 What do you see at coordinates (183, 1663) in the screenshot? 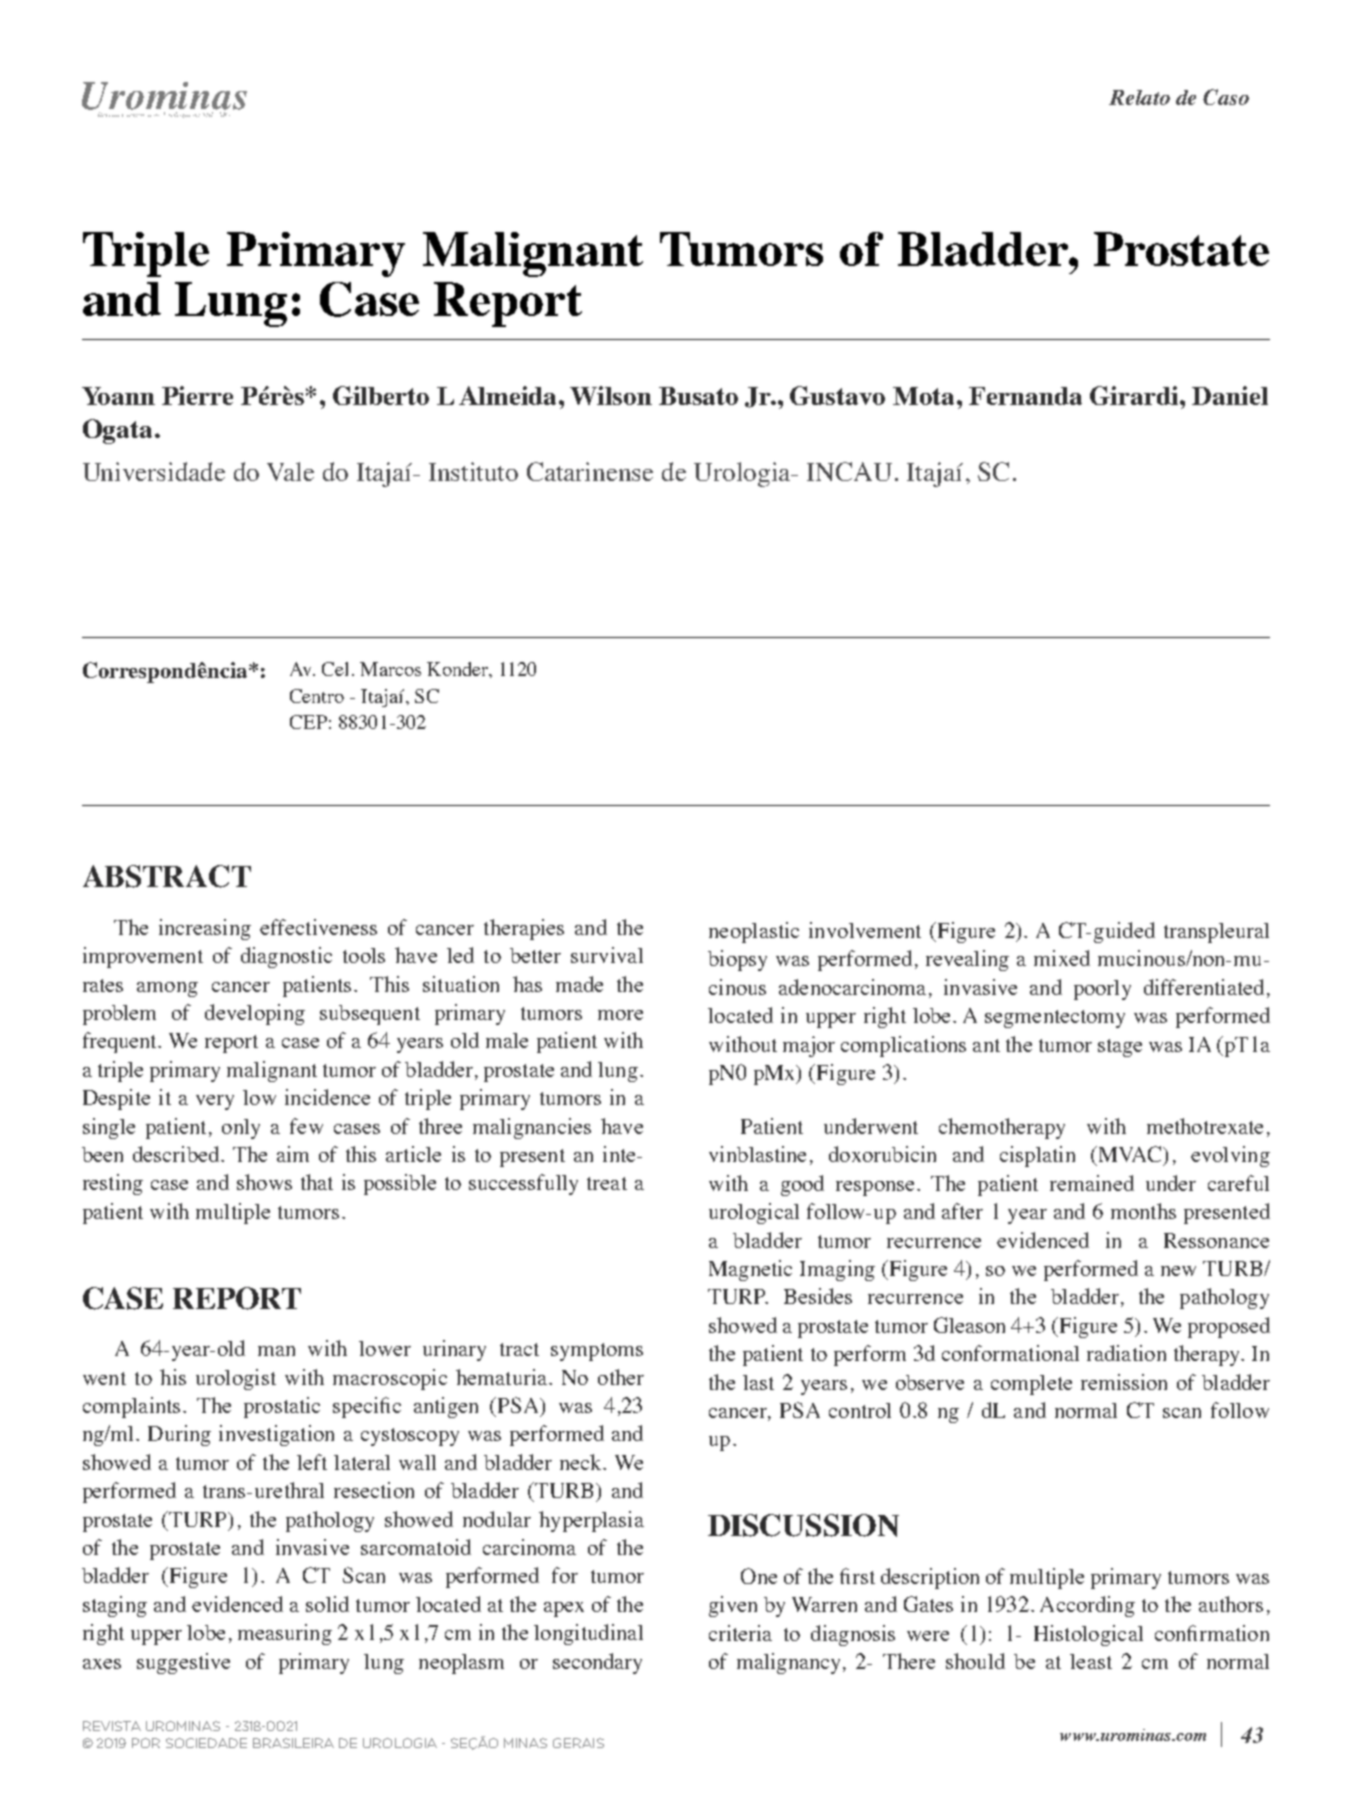
I see `suggestive` at bounding box center [183, 1663].
